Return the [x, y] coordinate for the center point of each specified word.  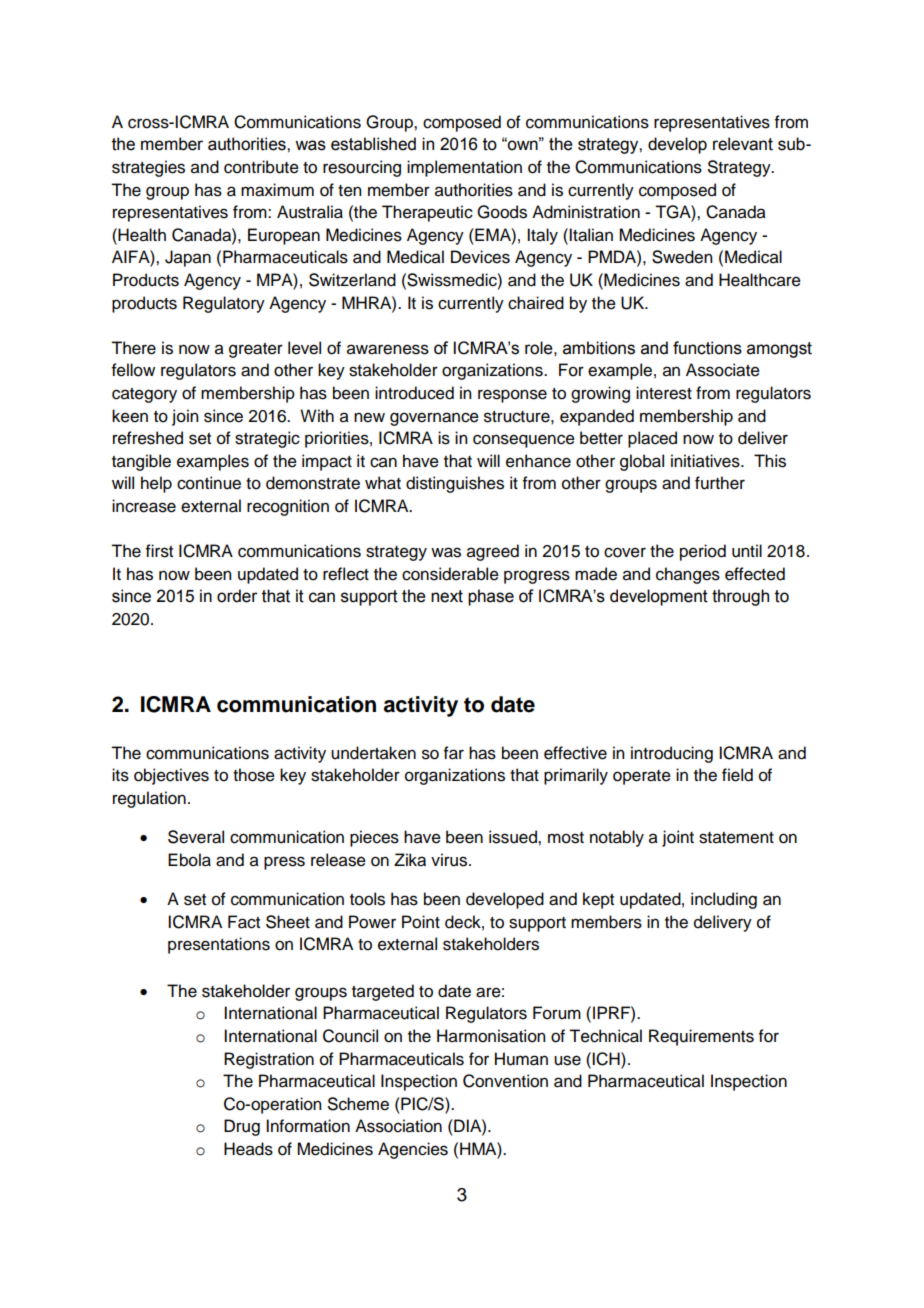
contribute [261, 167]
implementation [464, 168]
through [740, 597]
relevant [743, 144]
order [237, 596]
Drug [242, 1127]
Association [398, 1126]
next [447, 596]
